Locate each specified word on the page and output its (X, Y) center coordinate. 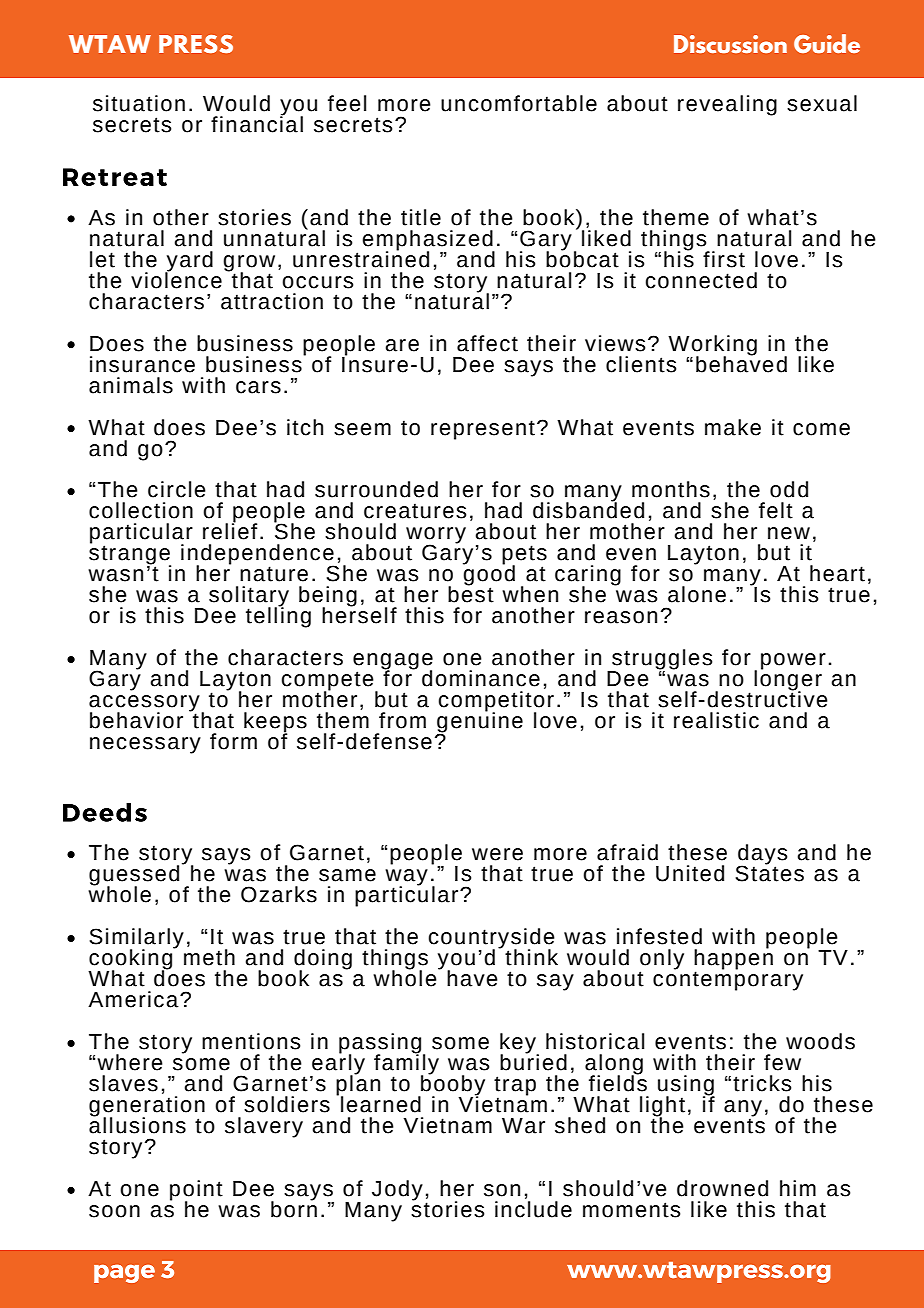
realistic (716, 720)
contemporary (728, 981)
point (196, 1191)
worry (436, 536)
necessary (145, 745)
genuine (479, 722)
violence (176, 279)
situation (139, 103)
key (519, 1044)
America (134, 999)
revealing (727, 105)
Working (712, 346)
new (789, 533)
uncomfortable (519, 103)
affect (487, 343)
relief (230, 530)
